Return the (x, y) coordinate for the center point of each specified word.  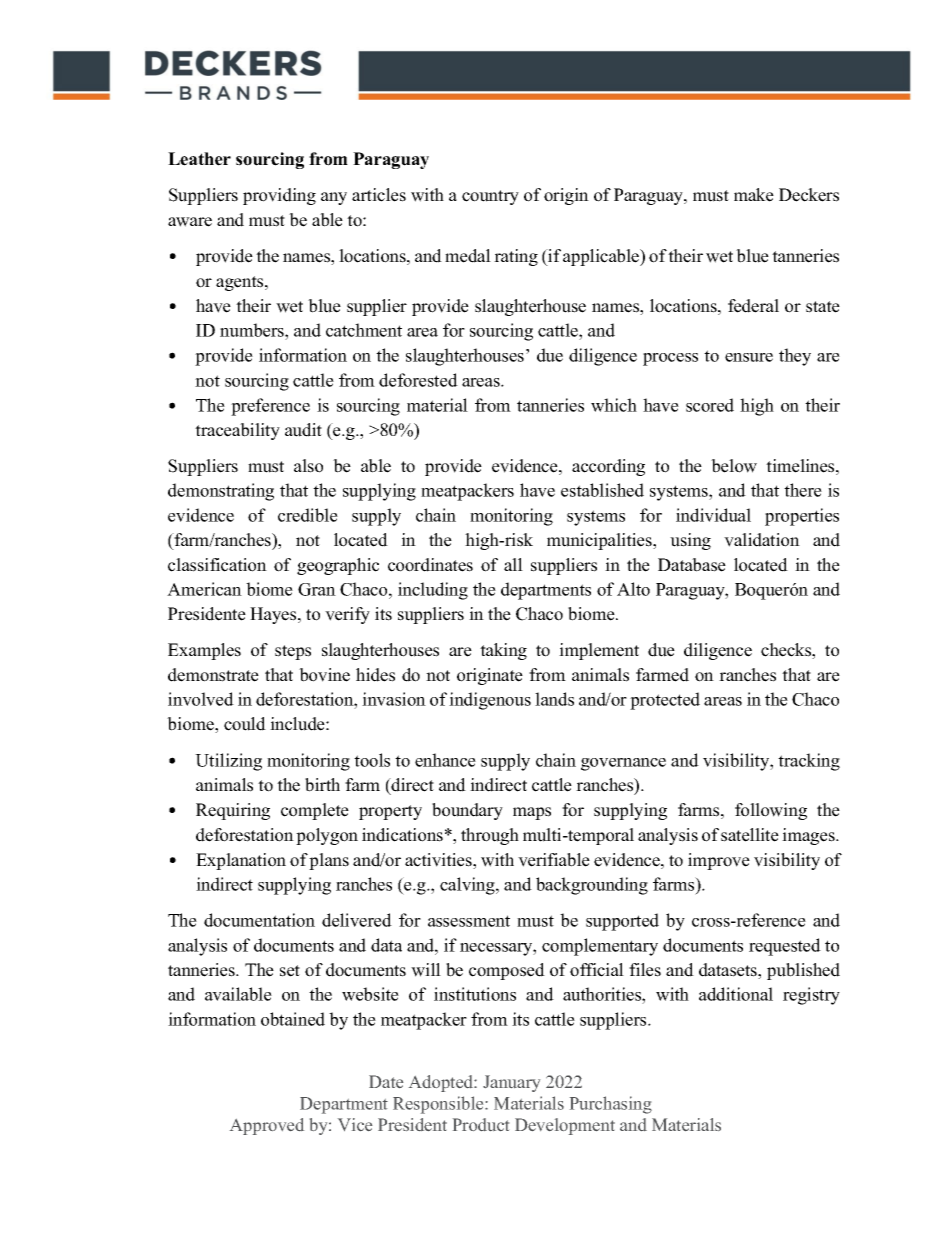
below (734, 466)
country (490, 197)
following (771, 811)
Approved (267, 1126)
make (754, 195)
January (511, 1083)
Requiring (233, 811)
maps (532, 813)
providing (279, 196)
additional (736, 994)
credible (308, 515)
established (602, 490)
